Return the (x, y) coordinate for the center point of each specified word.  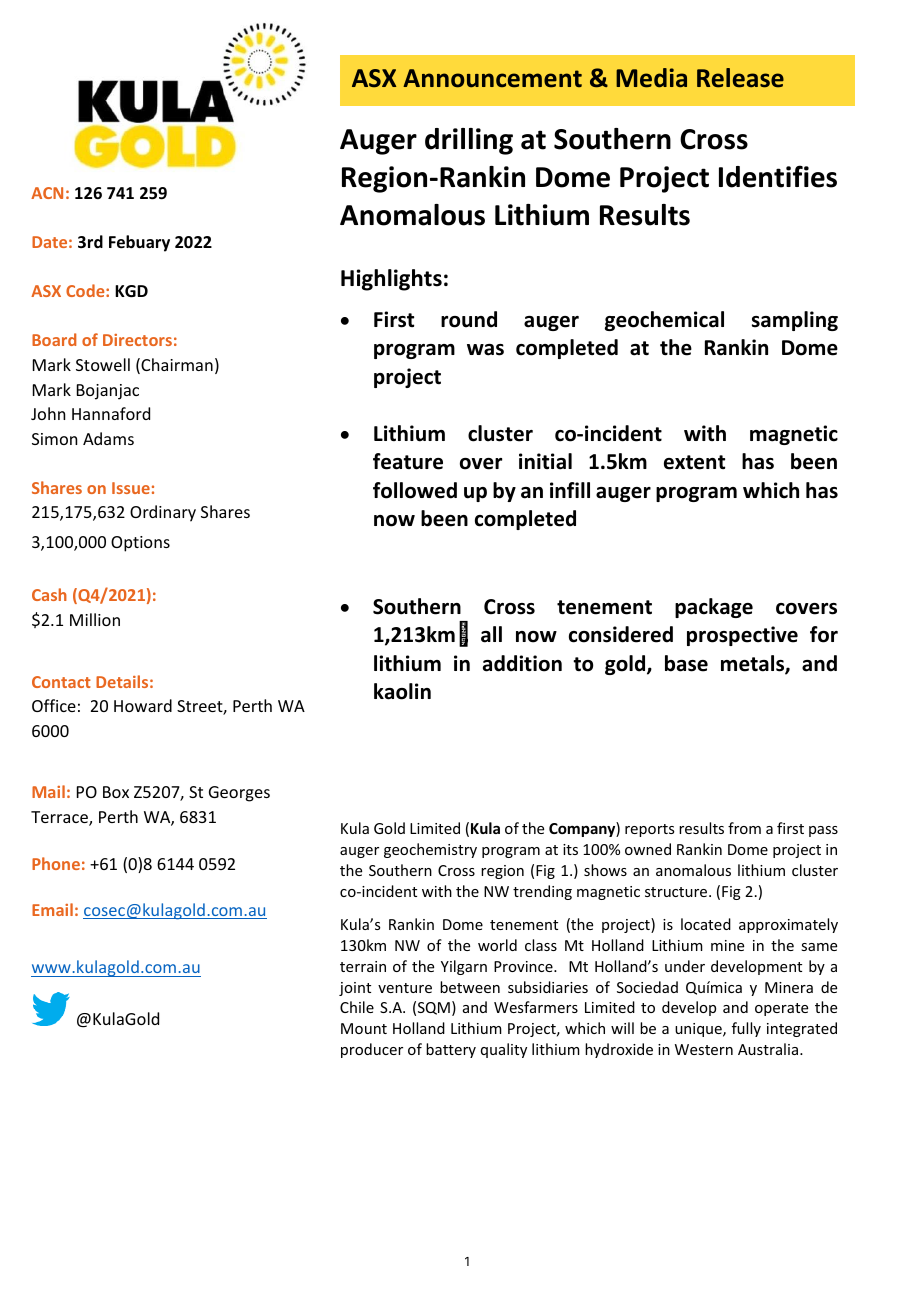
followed (415, 490)
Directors (137, 340)
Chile (357, 1007)
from (744, 828)
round (469, 319)
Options (140, 544)
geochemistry (430, 850)
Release (740, 78)
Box (116, 792)
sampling (795, 321)
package (714, 608)
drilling (469, 141)
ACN (47, 193)
